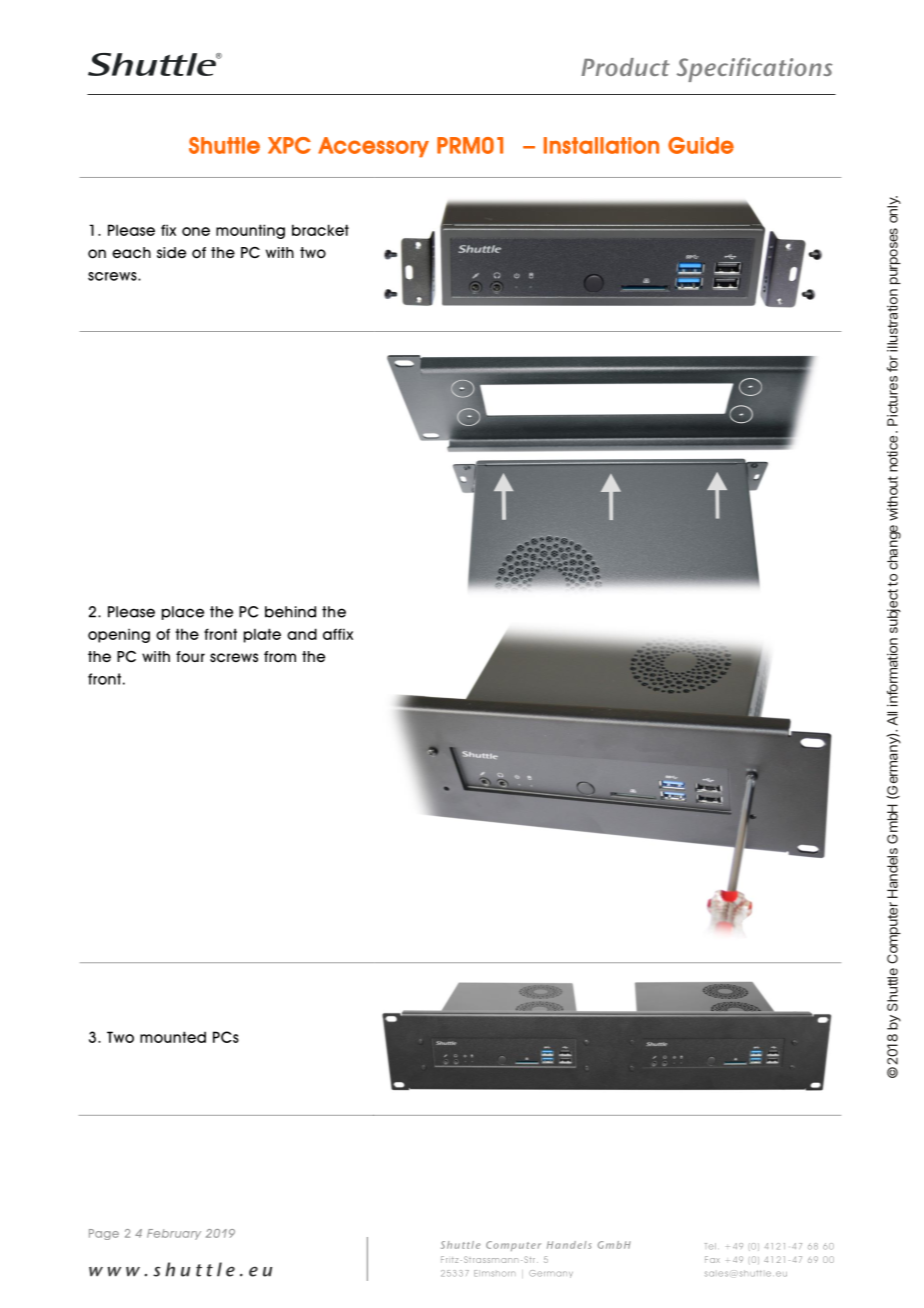 This image has width=924, height=1308. What do you see at coordinates (196, 231) in the image?
I see `one` at bounding box center [196, 231].
